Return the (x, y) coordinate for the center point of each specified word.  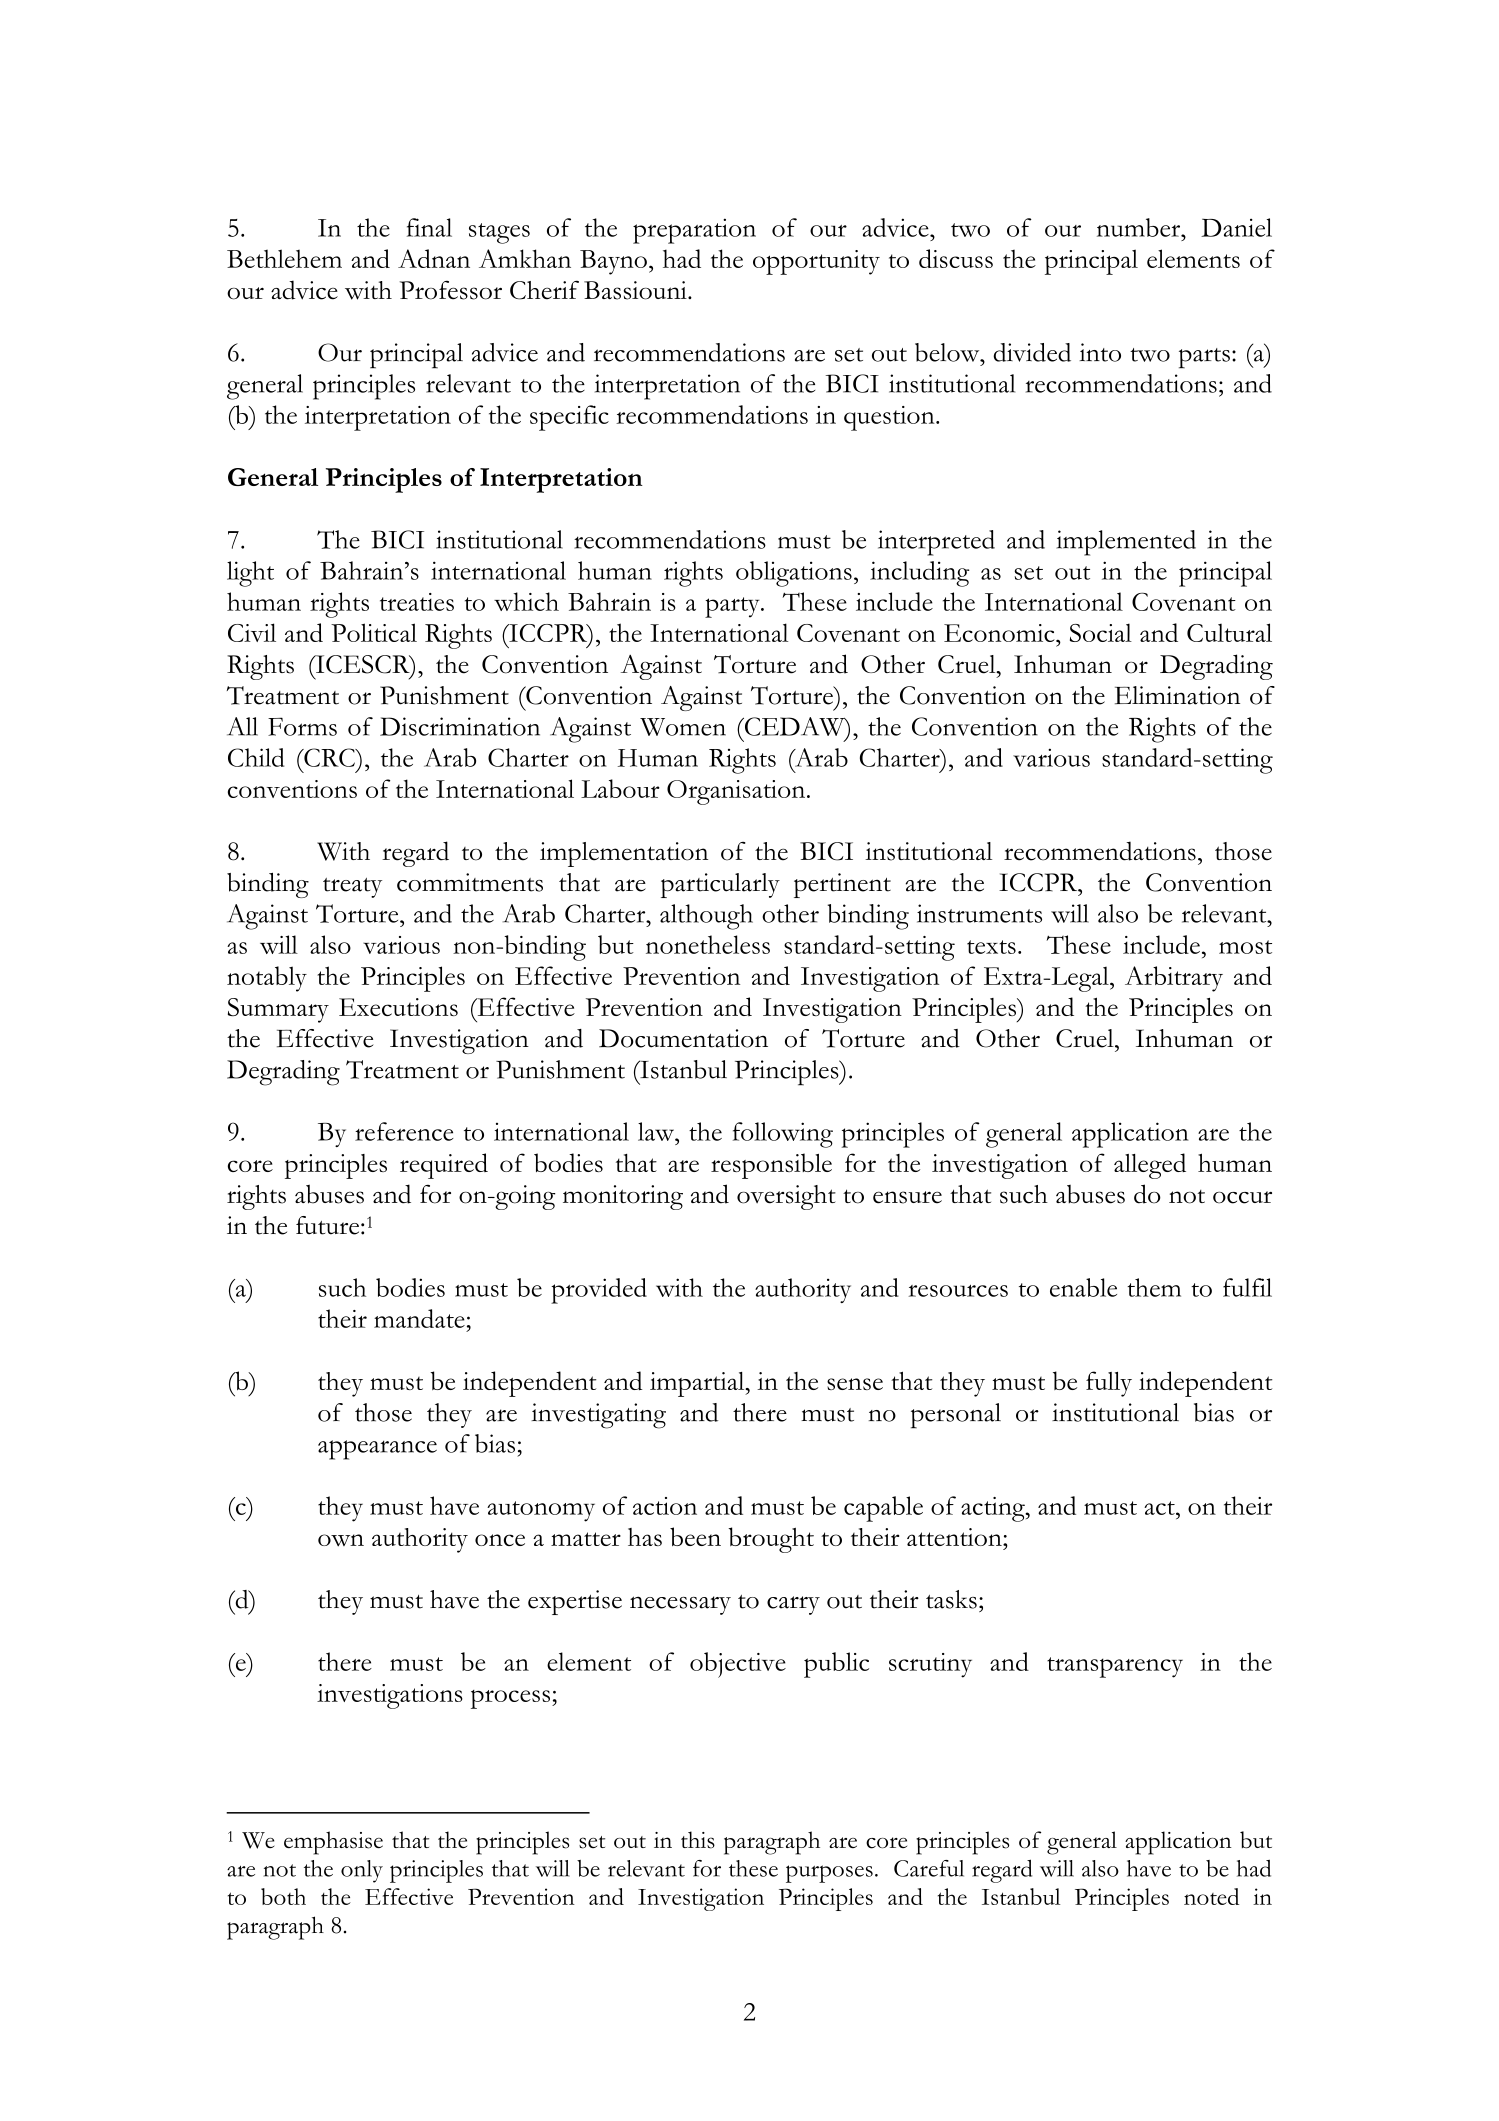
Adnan (434, 258)
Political (374, 632)
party (733, 607)
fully (1109, 1384)
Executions (398, 1007)
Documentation (683, 1038)
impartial (698, 1384)
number (1140, 227)
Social (1101, 632)
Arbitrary (1174, 979)
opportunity (816, 262)
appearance (377, 1450)
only (362, 1871)
